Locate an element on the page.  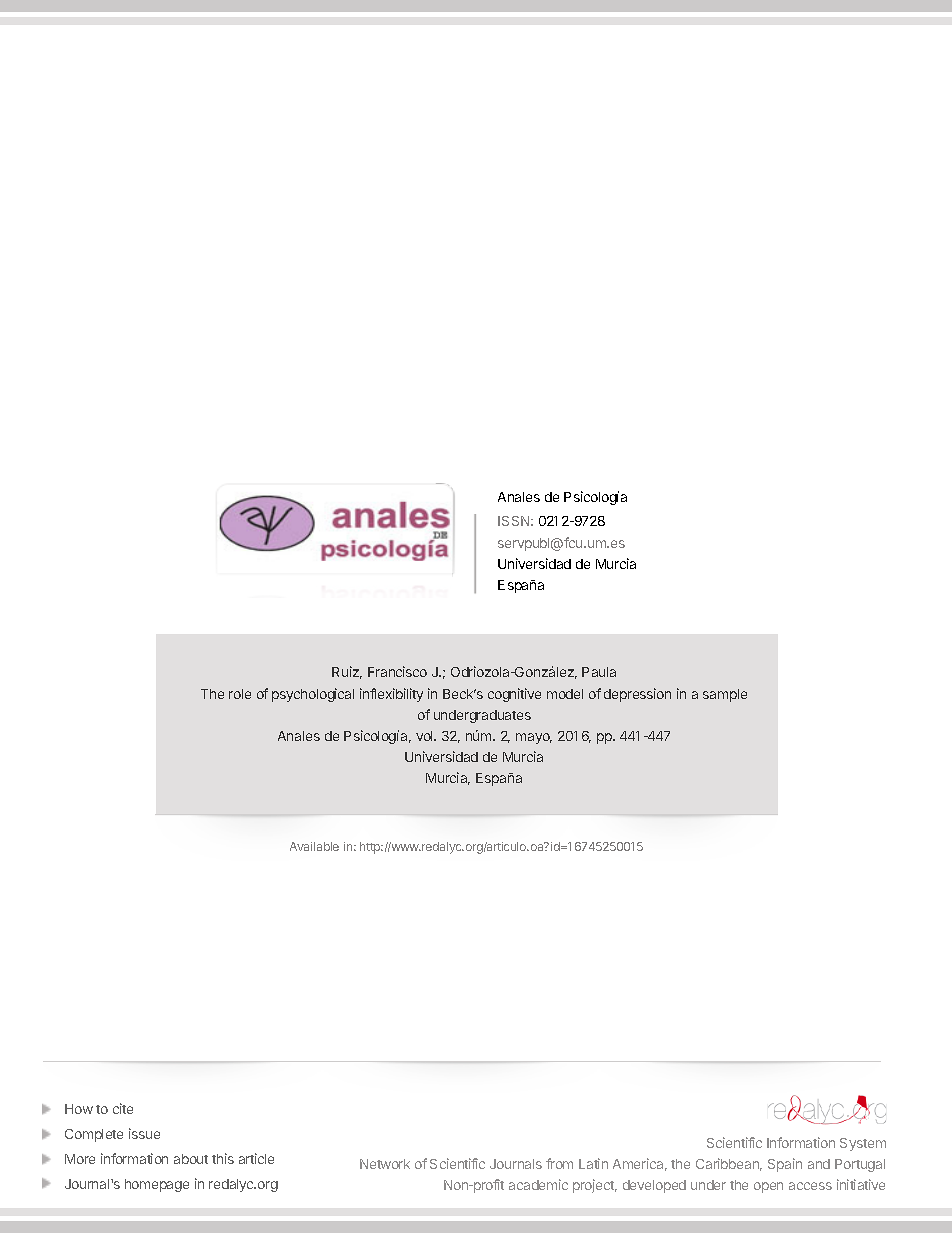
role is located at coordinates (240, 694).
